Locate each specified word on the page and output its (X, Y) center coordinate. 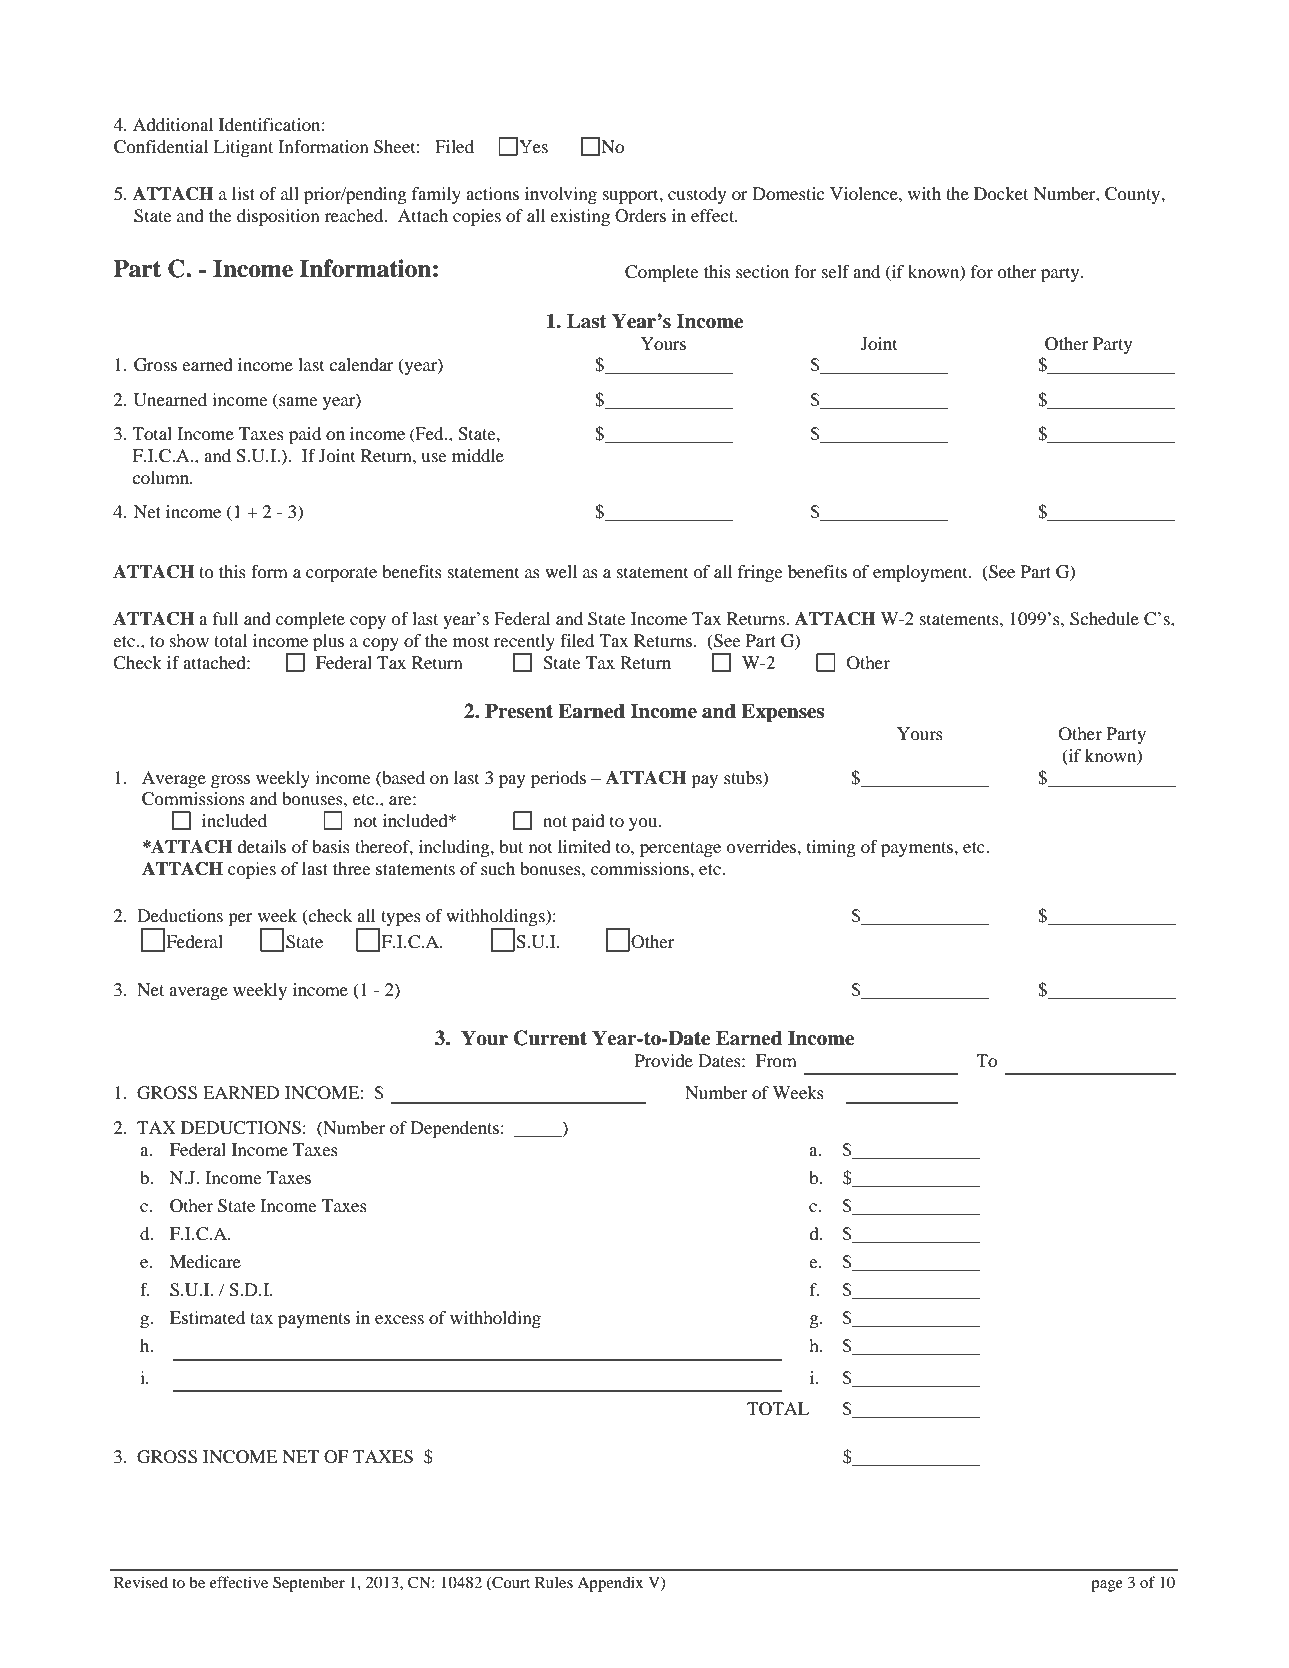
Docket (1001, 193)
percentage (680, 849)
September (309, 1584)
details (261, 846)
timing (831, 848)
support (632, 196)
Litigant (243, 148)
